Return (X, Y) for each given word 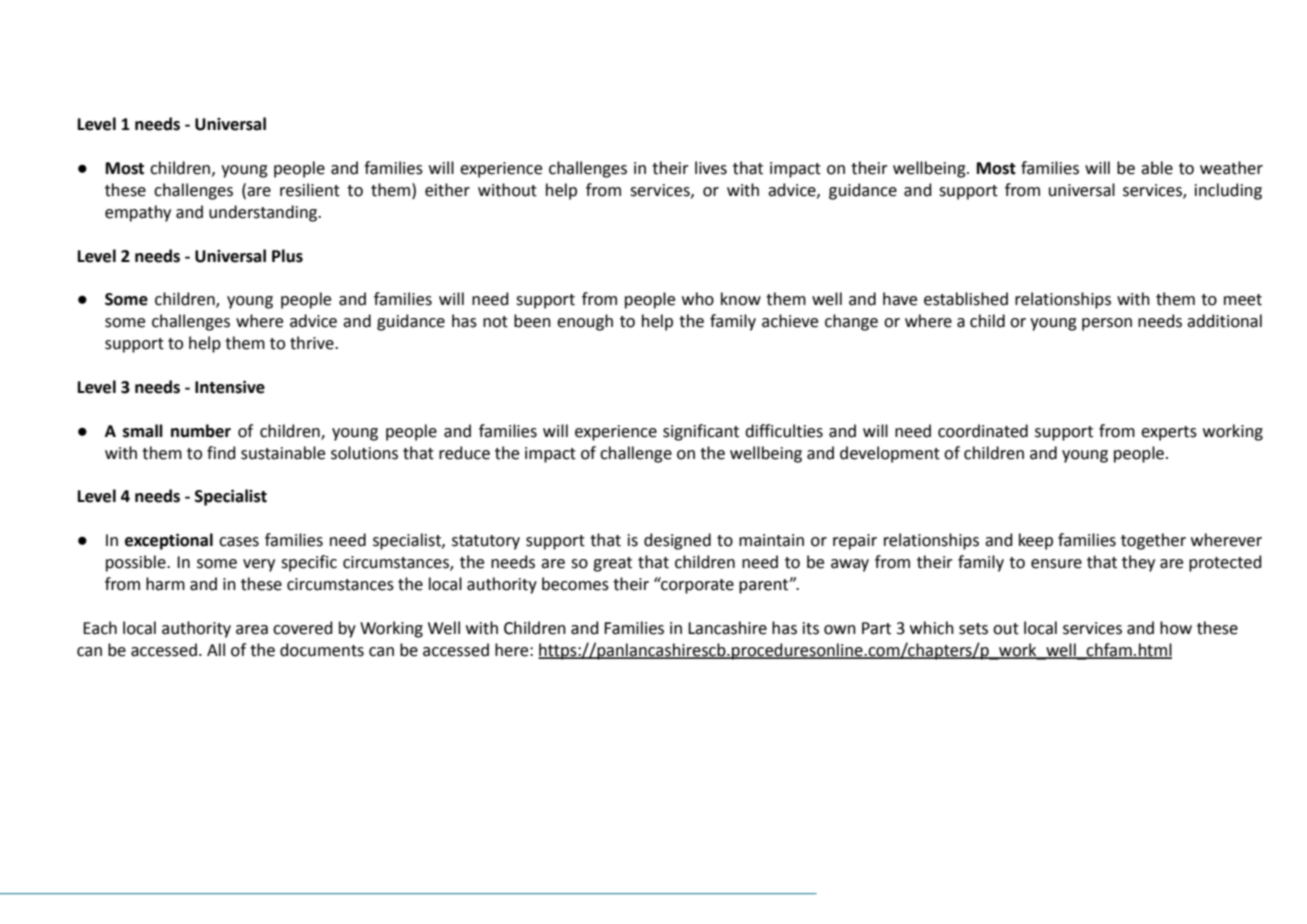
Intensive (230, 387)
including (1228, 191)
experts (1169, 433)
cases (239, 542)
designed (677, 541)
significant (701, 432)
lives (711, 168)
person (1107, 324)
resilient (310, 190)
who (698, 299)
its (811, 628)
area (252, 630)
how (1176, 628)
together (1153, 541)
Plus (287, 256)
